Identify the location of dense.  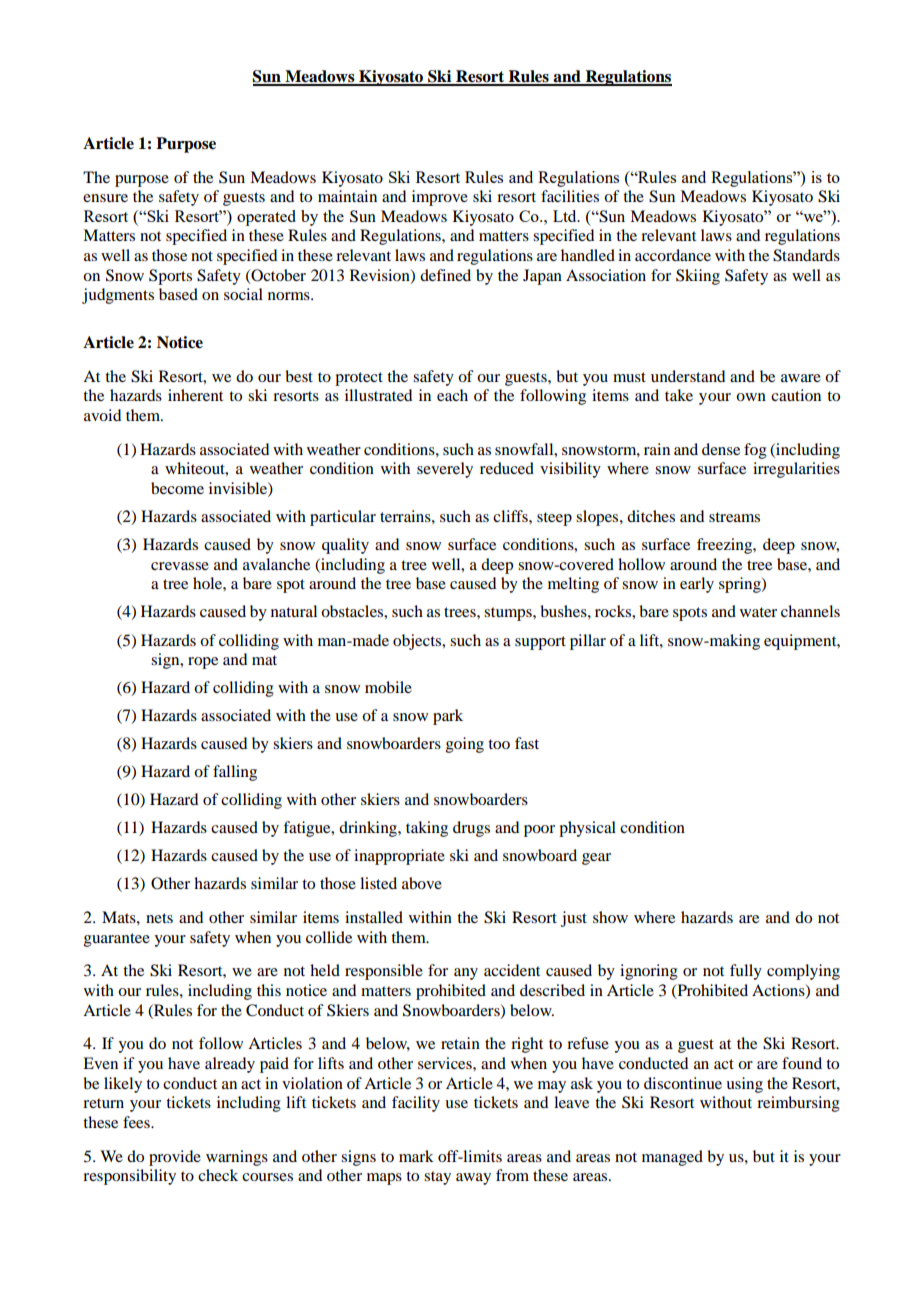
(721, 449).
